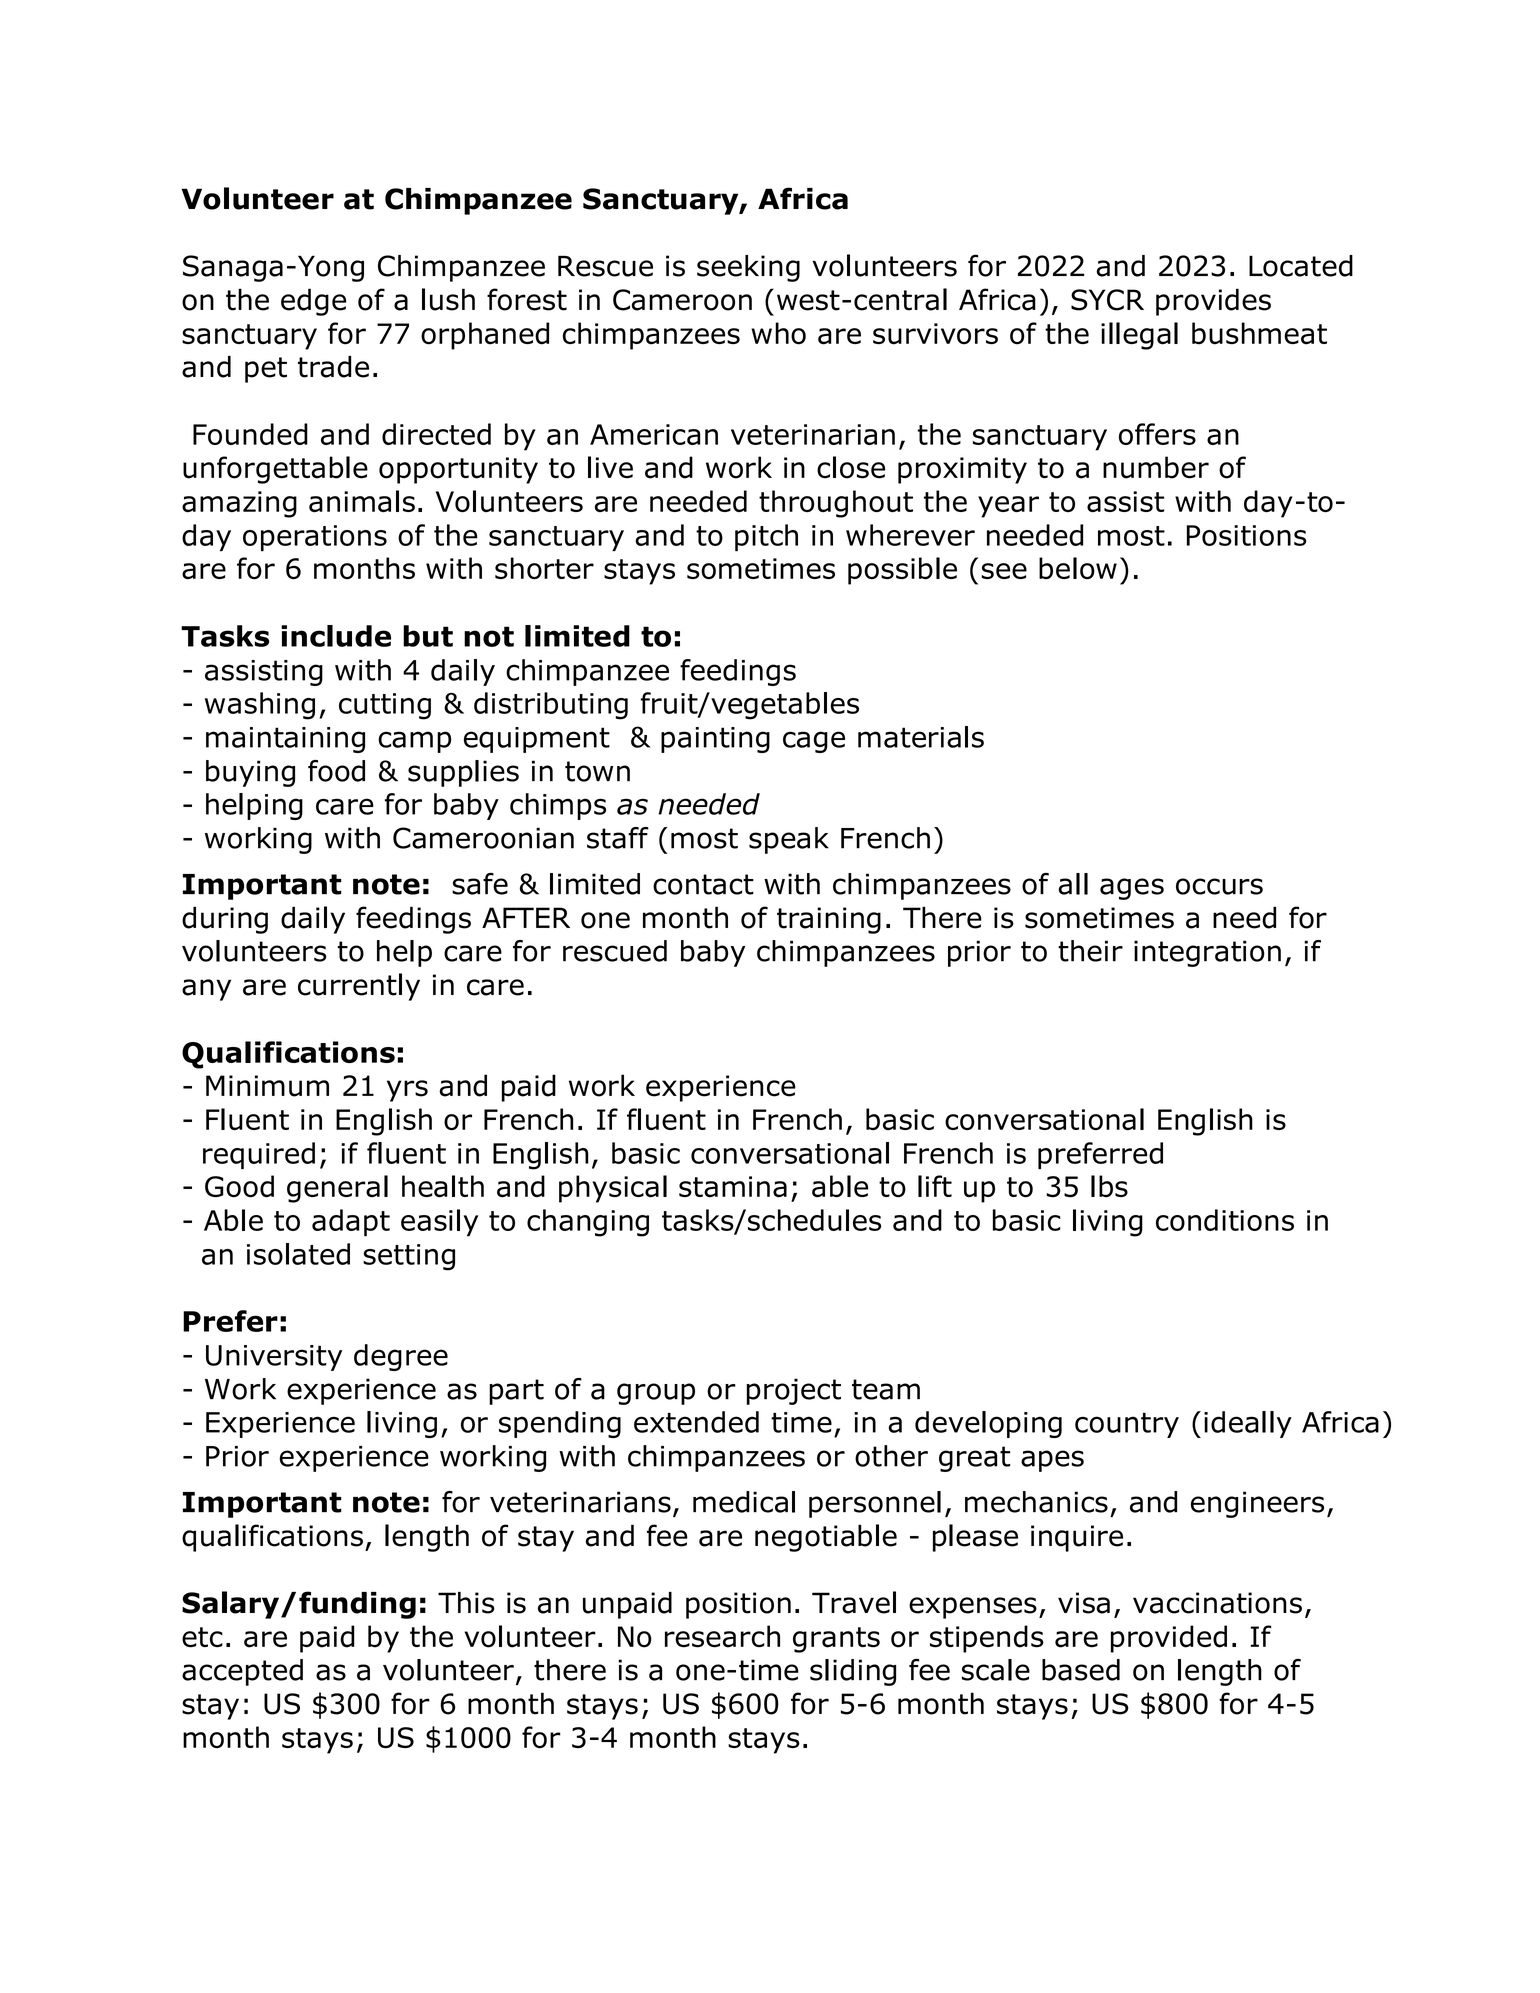 This screenshot has height=1993, width=1540. What do you see at coordinates (242, 1672) in the screenshot?
I see `accepted` at bounding box center [242, 1672].
